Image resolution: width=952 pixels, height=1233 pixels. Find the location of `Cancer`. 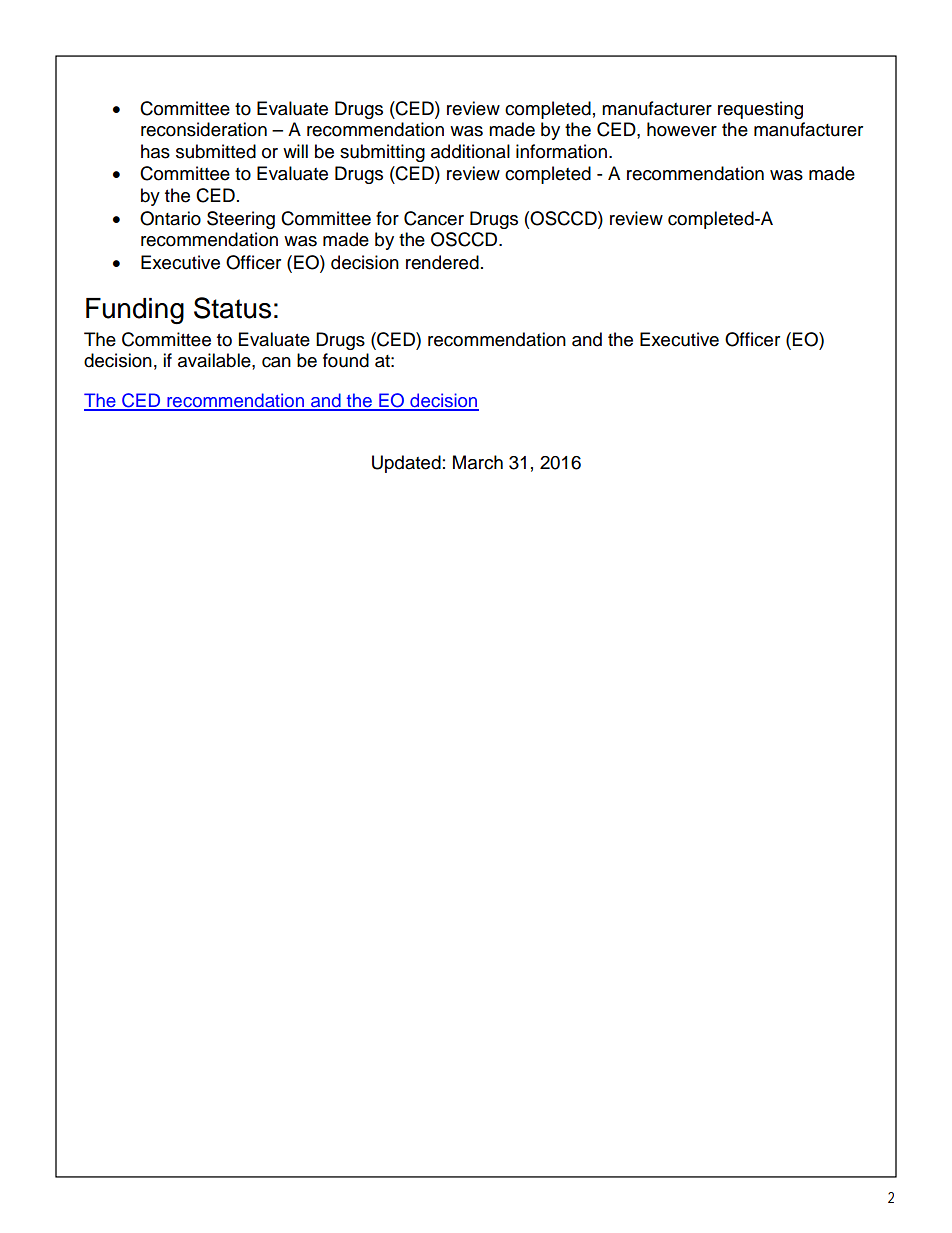

Cancer is located at coordinates (434, 218).
